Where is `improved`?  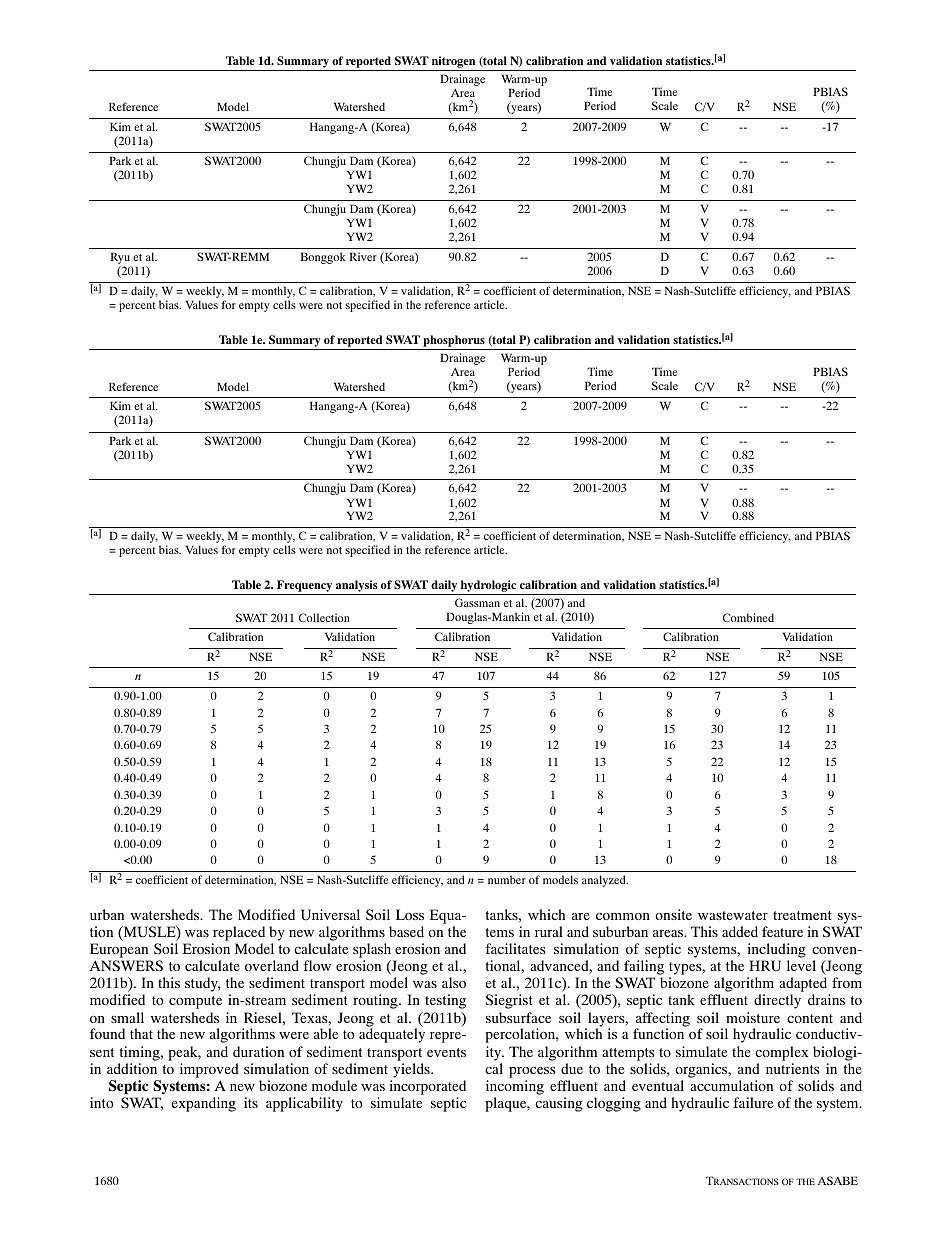 improved is located at coordinates (209, 1070).
